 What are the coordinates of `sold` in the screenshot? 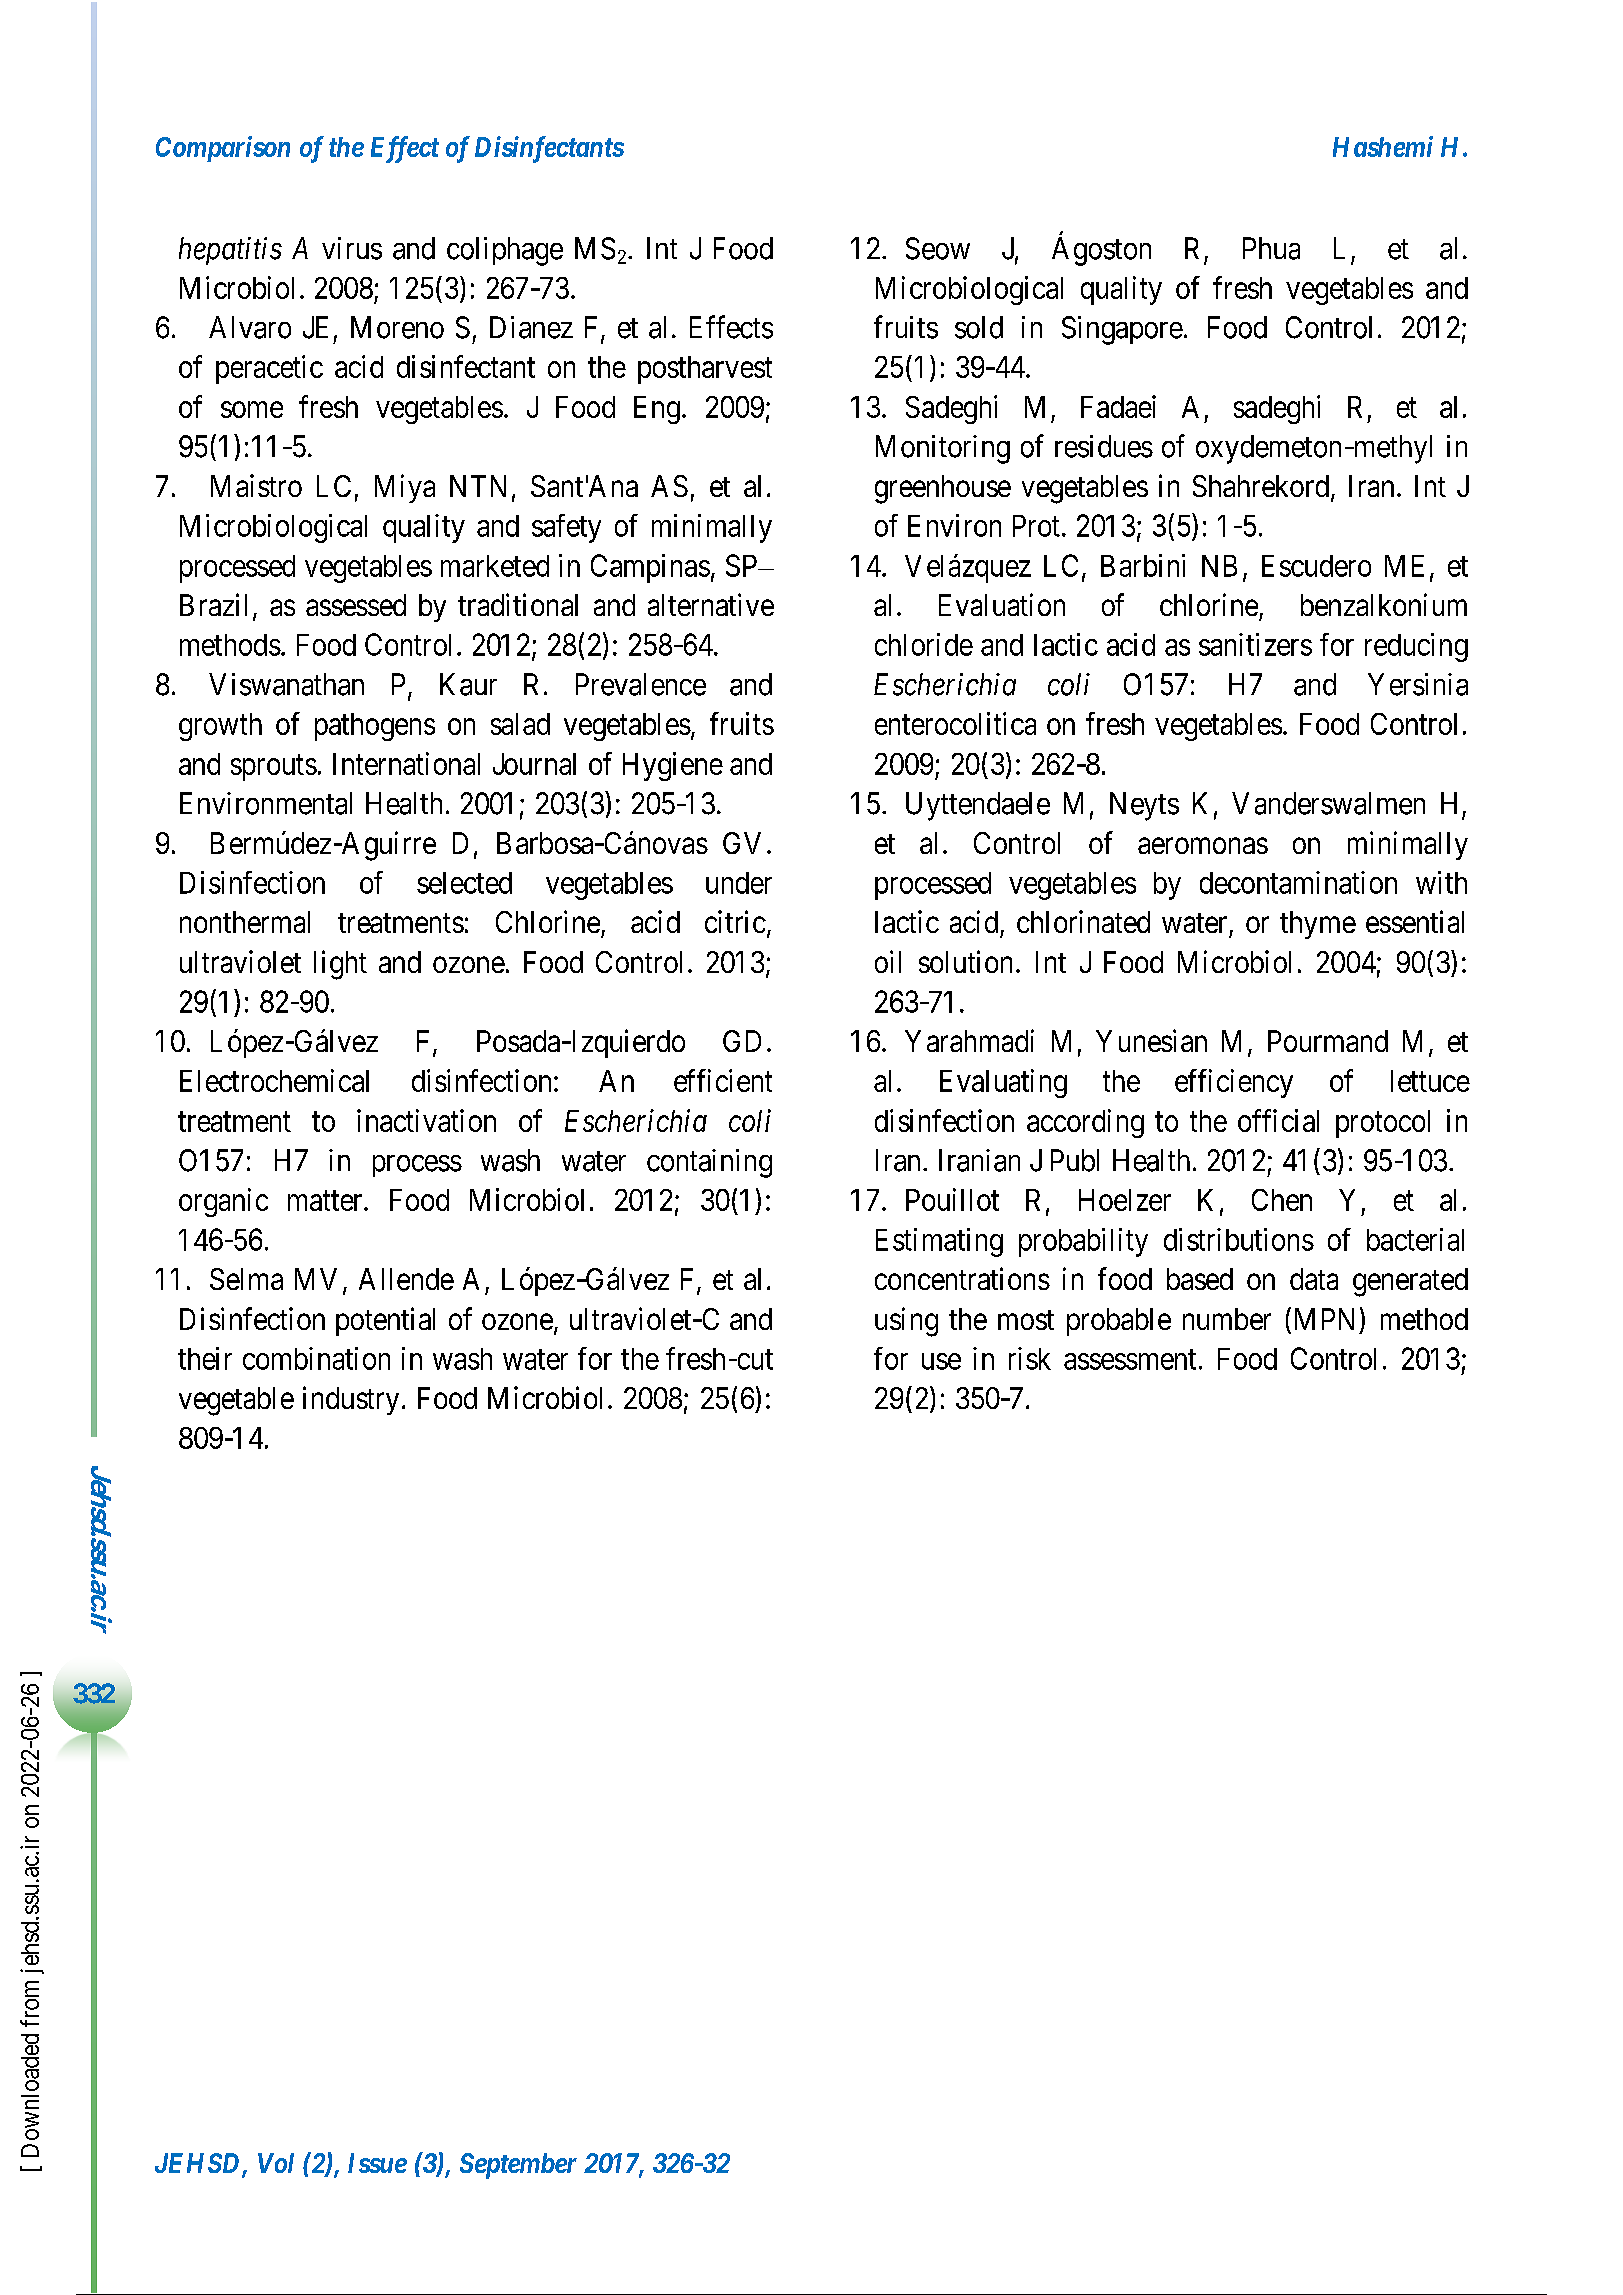 It's located at (979, 327).
